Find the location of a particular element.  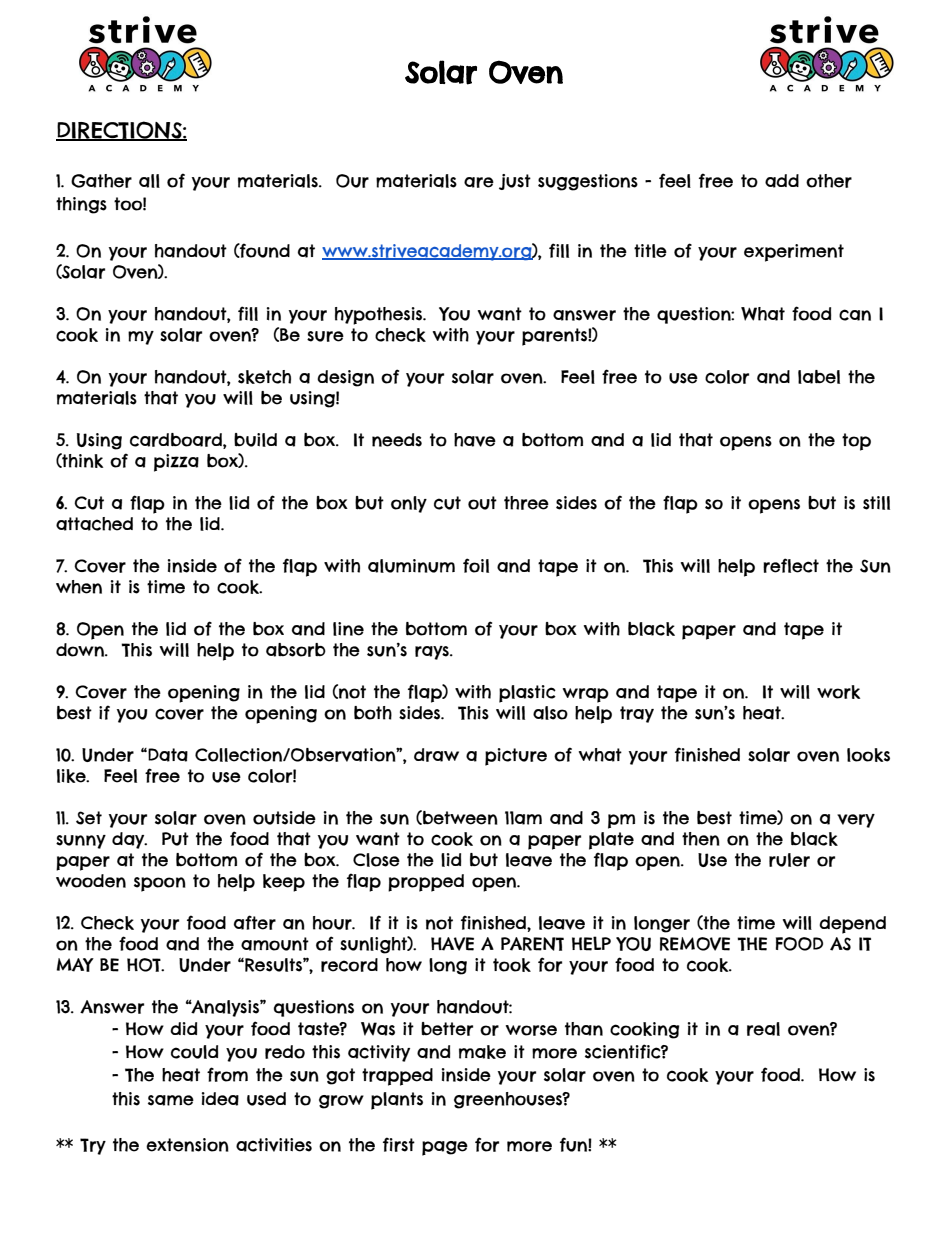

needs is located at coordinates (397, 440).
